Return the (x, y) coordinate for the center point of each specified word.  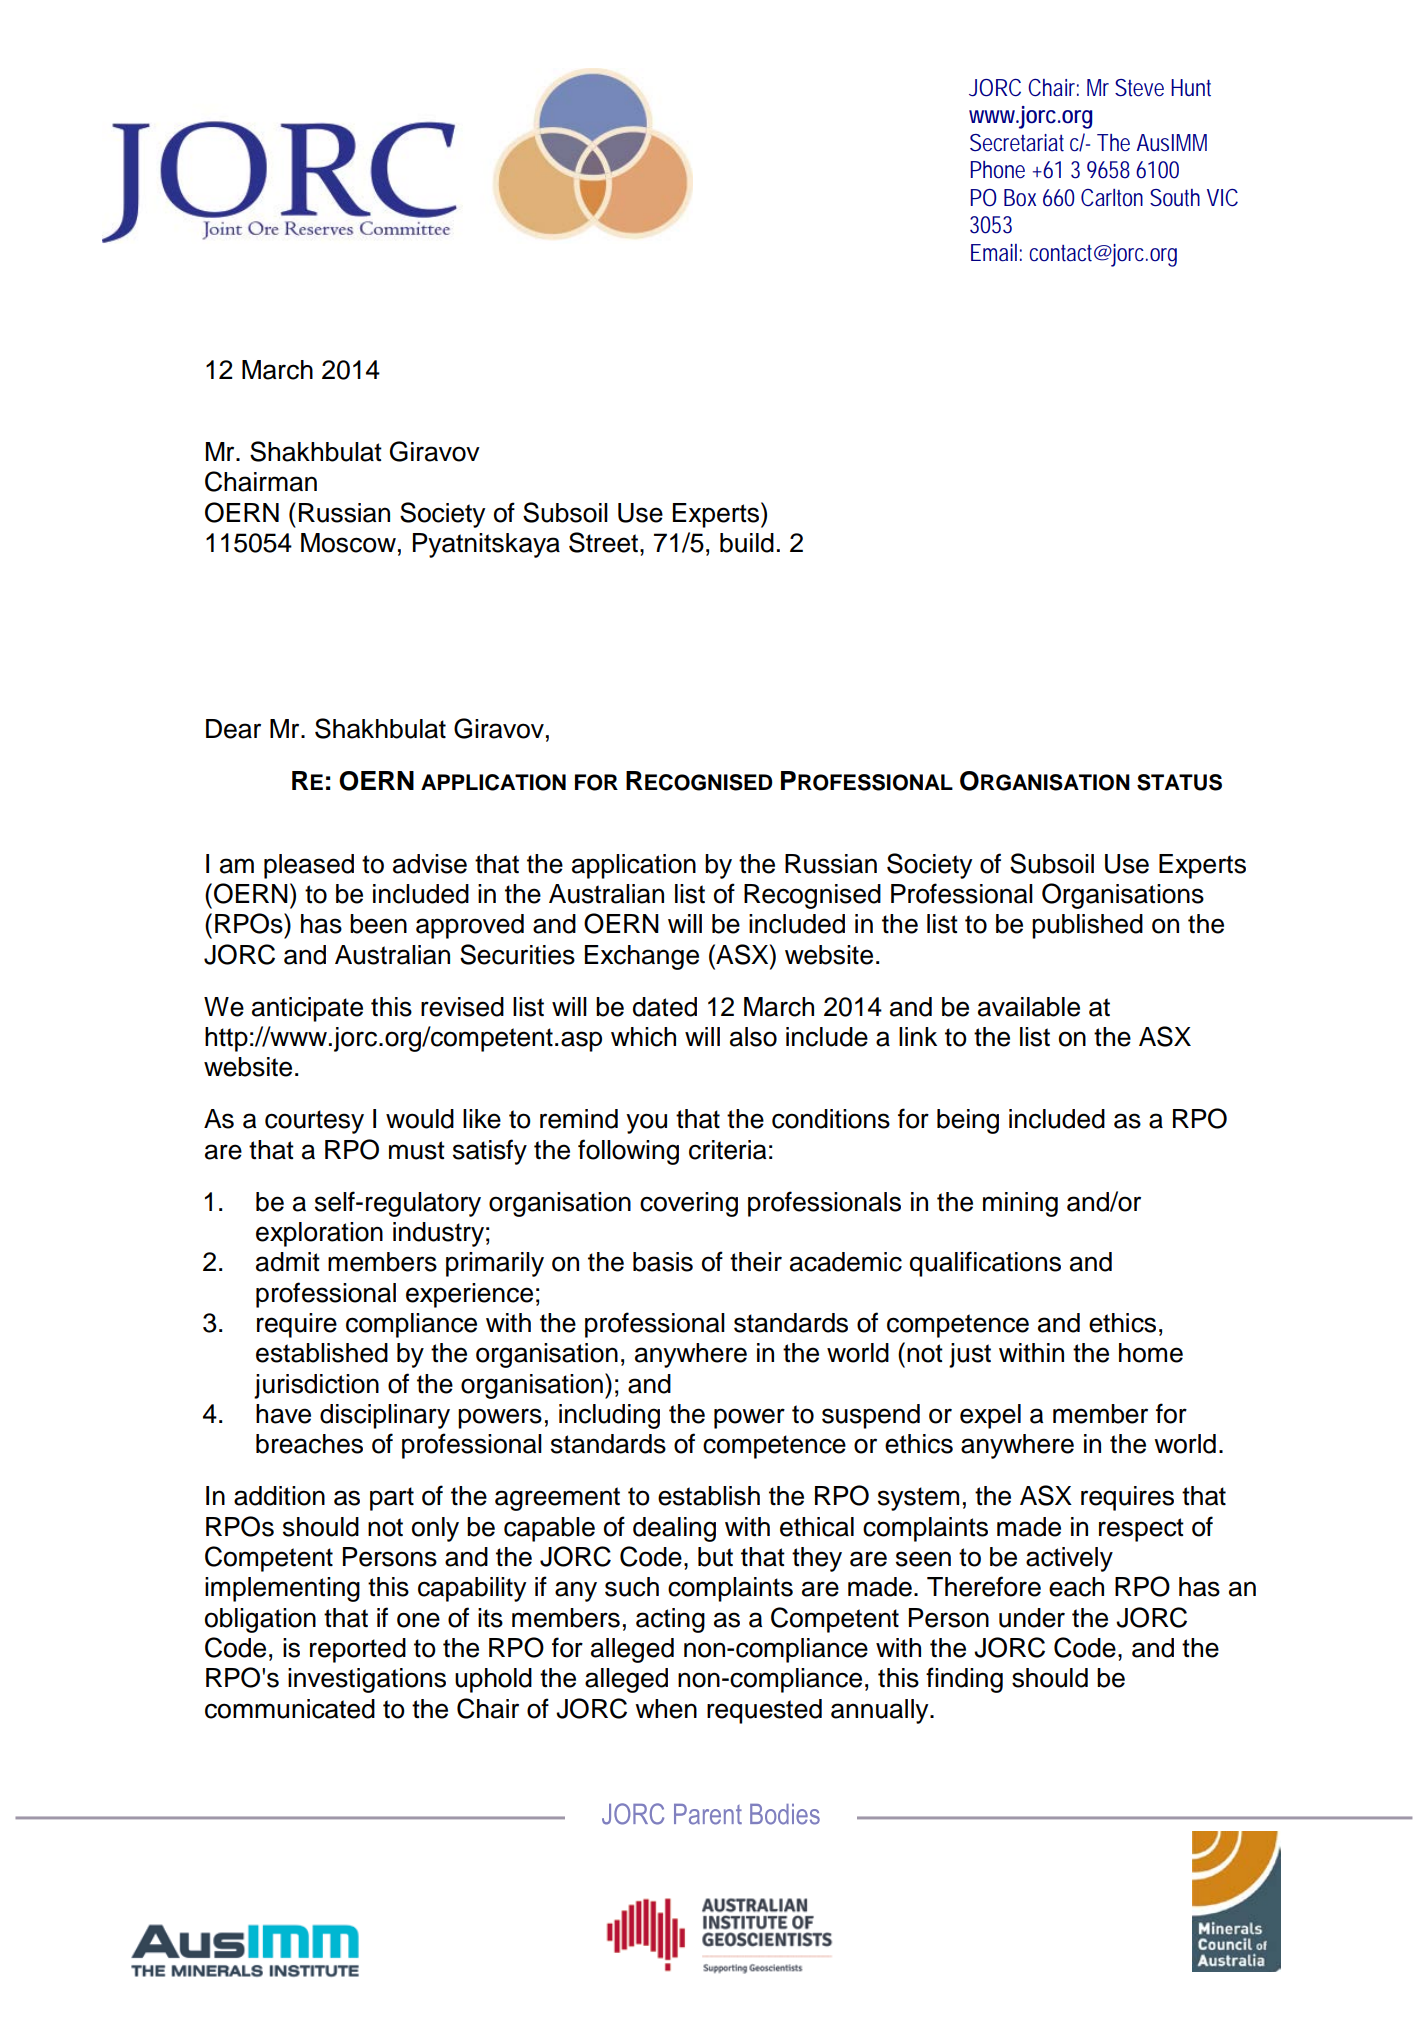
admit (288, 1262)
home (1151, 1353)
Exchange (642, 957)
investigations (367, 1680)
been (378, 924)
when (666, 1709)
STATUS (1179, 782)
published (1087, 926)
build (747, 543)
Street (603, 542)
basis (663, 1262)
